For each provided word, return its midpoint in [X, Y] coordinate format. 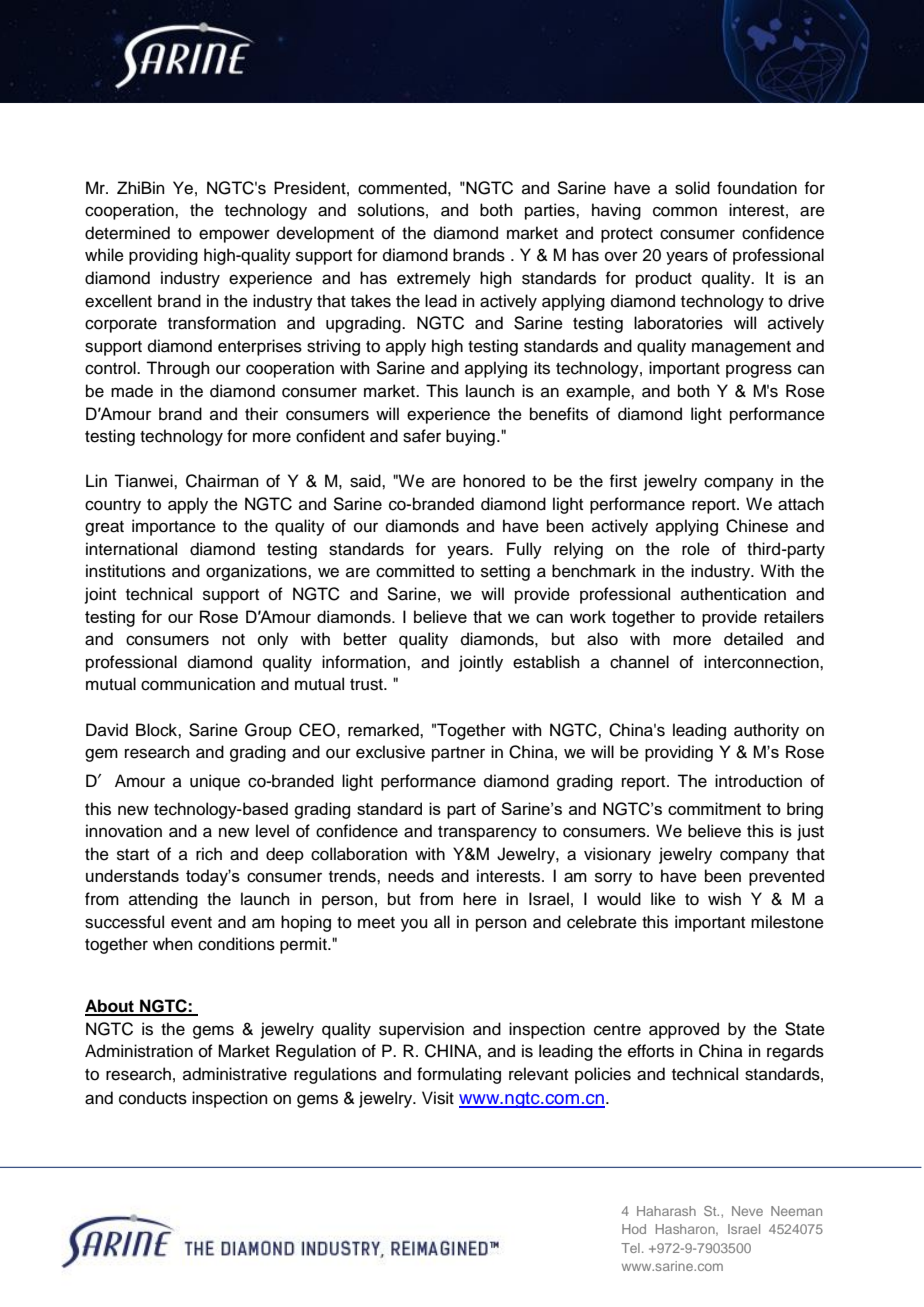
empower [234, 236]
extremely [434, 279]
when [173, 944]
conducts [153, 1098]
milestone [787, 922]
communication [198, 684]
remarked [384, 730]
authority [766, 731]
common [685, 211]
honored [494, 481]
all [442, 922]
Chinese [757, 526]
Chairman [222, 481]
